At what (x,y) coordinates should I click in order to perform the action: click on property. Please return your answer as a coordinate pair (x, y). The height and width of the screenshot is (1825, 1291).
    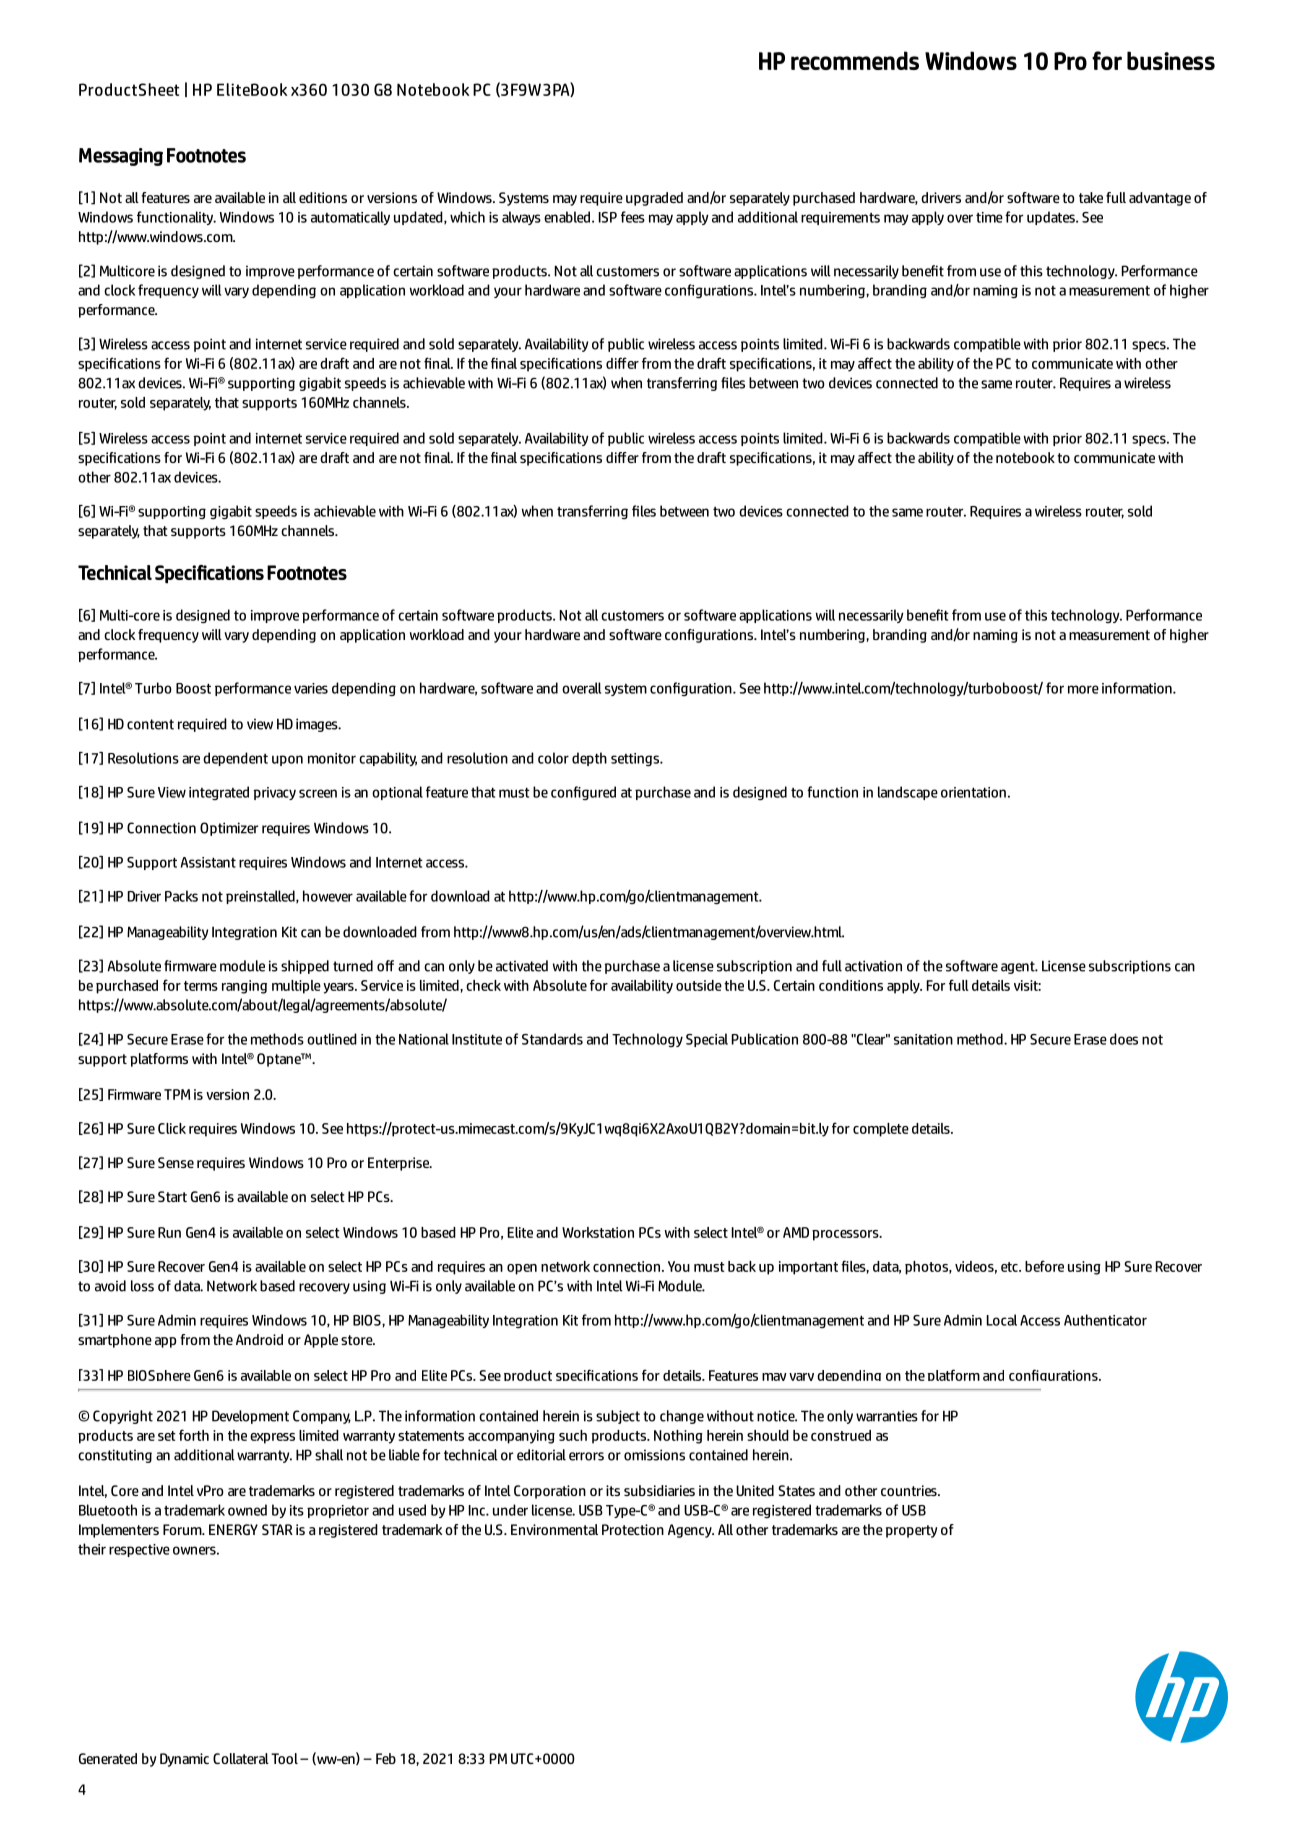
    Looking at the image, I should click on (911, 1531).
